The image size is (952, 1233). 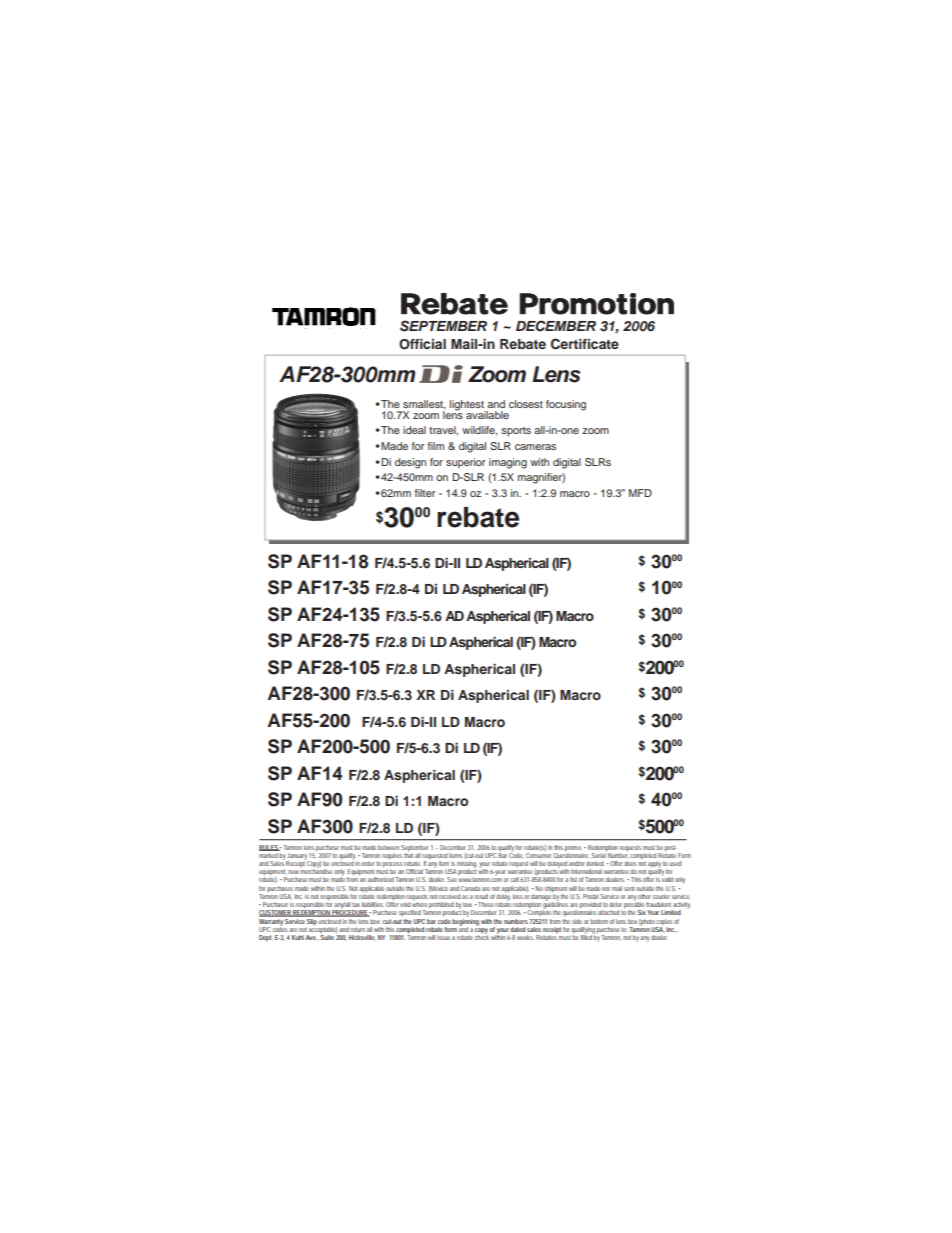 I want to click on design, so click(x=410, y=463).
